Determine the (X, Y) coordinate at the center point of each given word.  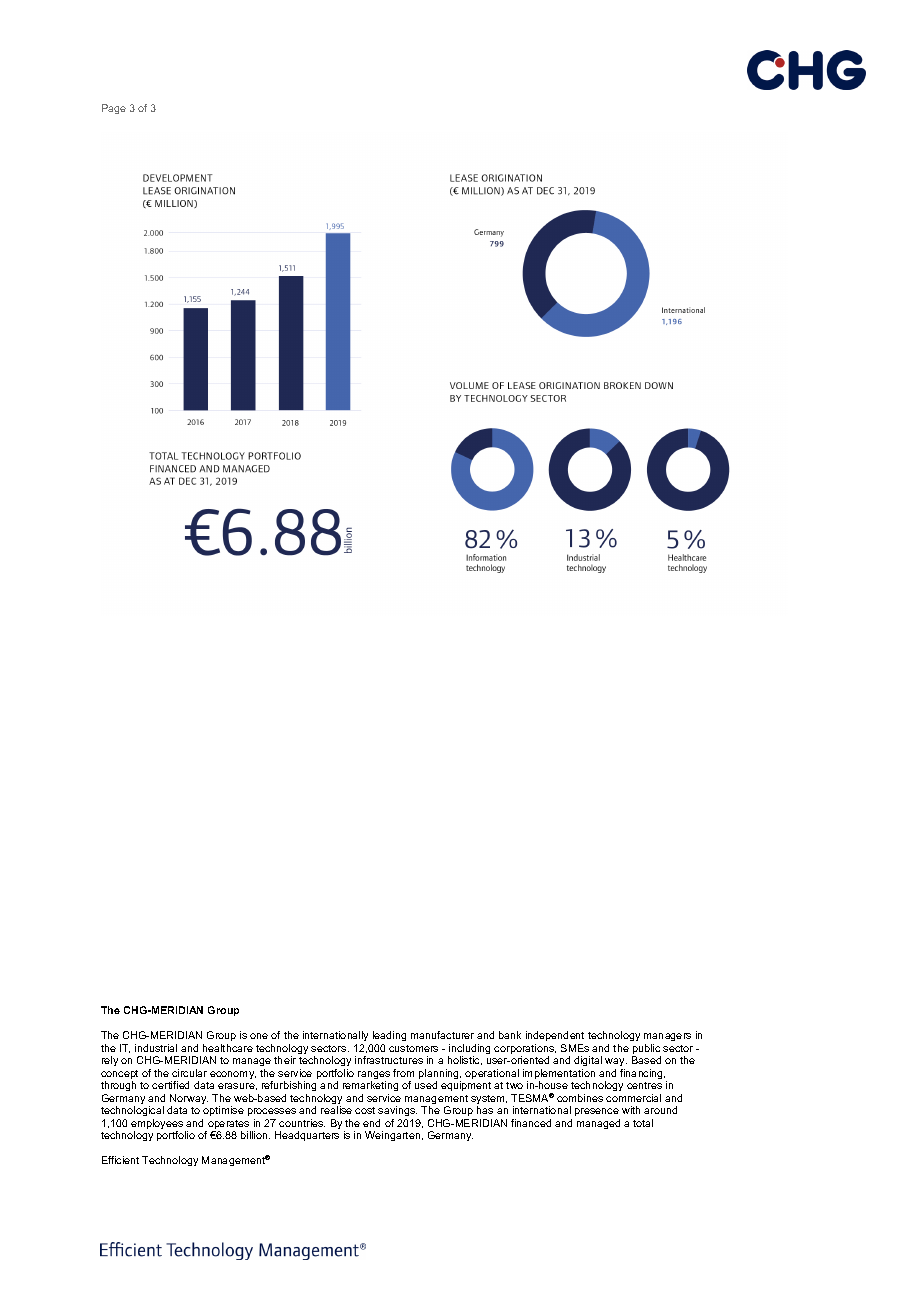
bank (510, 1035)
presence (597, 1112)
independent (555, 1036)
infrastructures (389, 1060)
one (259, 1036)
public (646, 1050)
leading (389, 1036)
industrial (156, 1048)
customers (413, 1048)
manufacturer (442, 1035)
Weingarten (394, 1136)
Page (114, 109)
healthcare (228, 1048)
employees (158, 1125)
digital (588, 1061)
